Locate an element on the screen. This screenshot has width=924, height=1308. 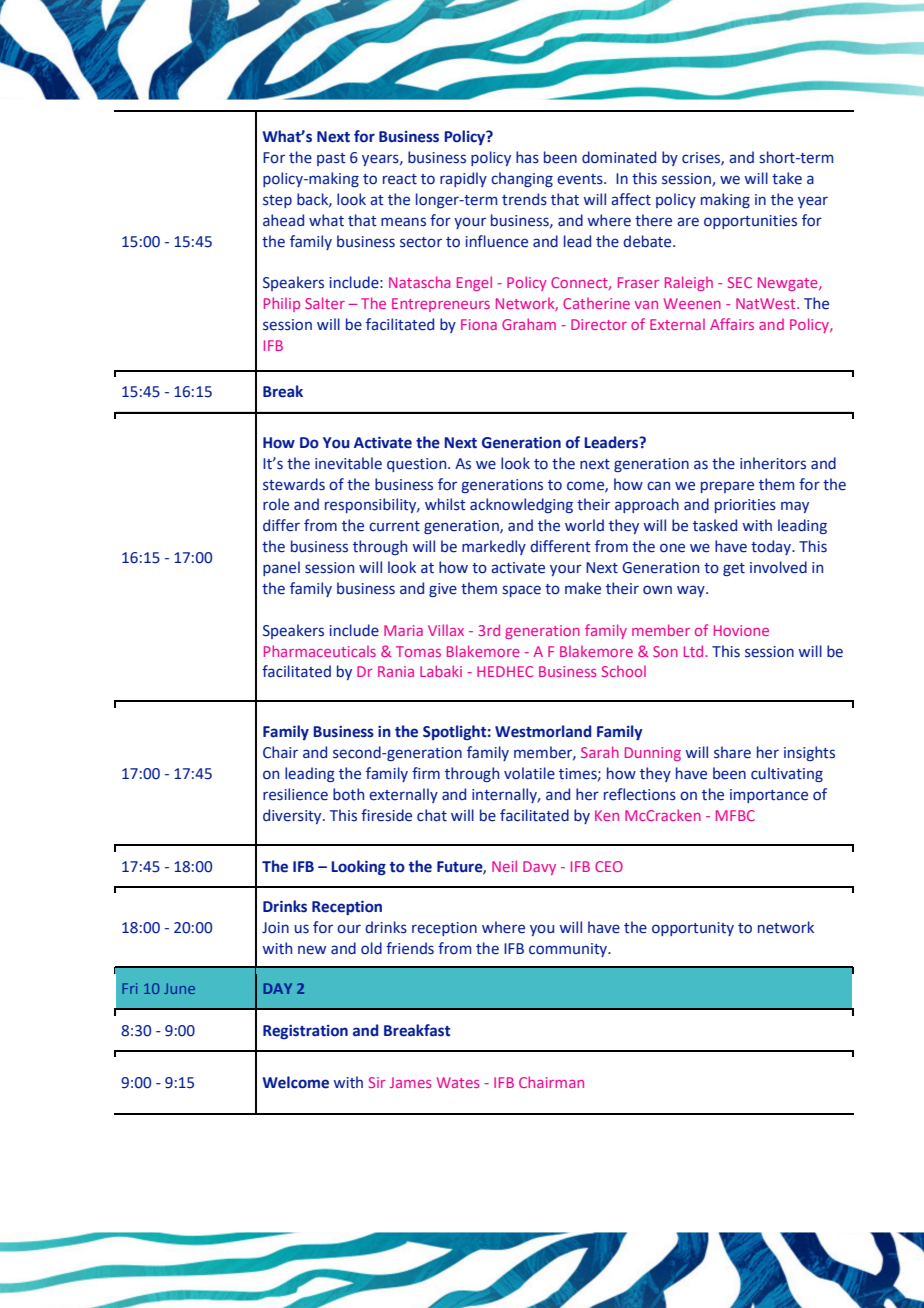
Registration is located at coordinates (305, 1032).
